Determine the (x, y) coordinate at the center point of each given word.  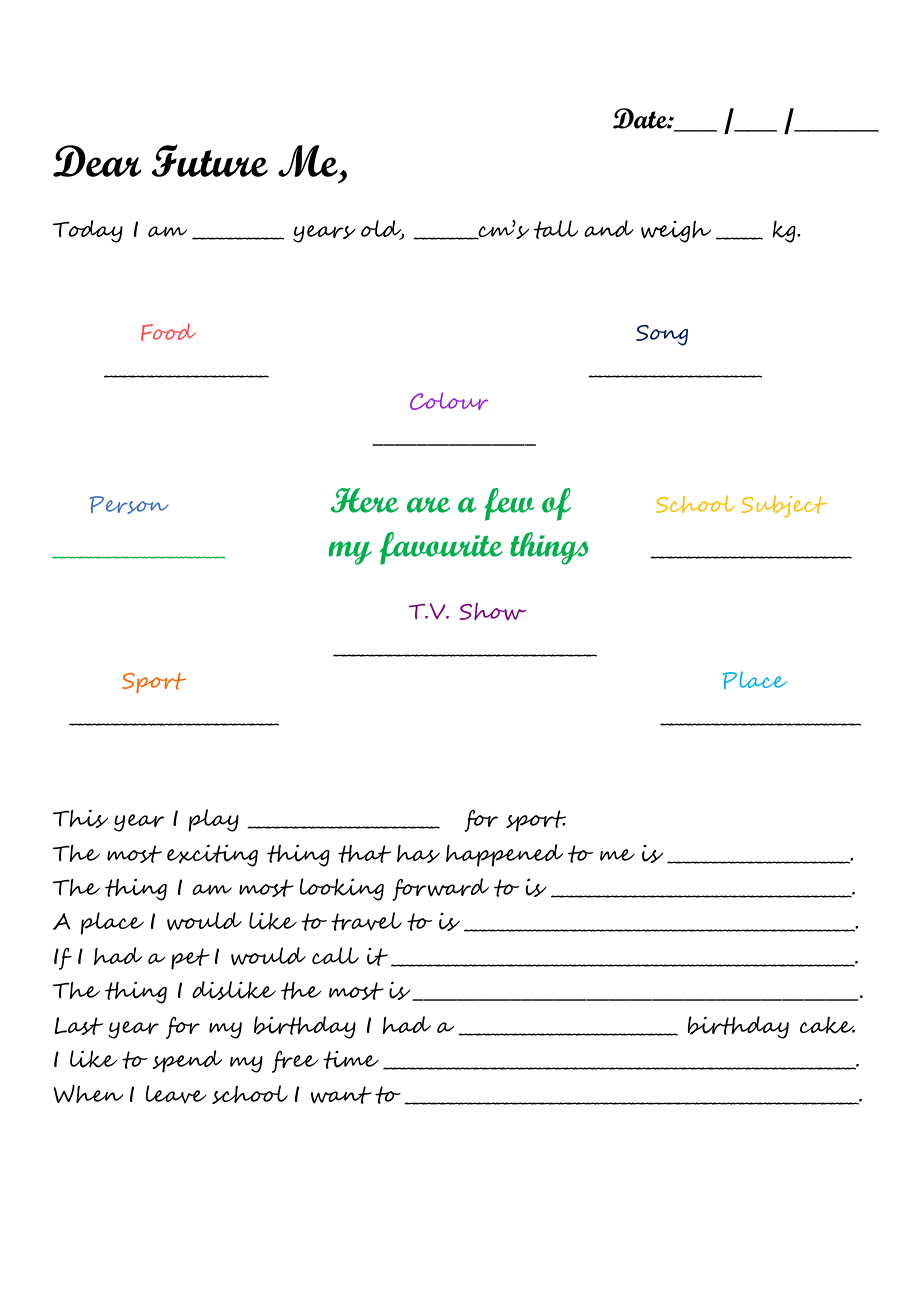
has (418, 854)
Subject (784, 506)
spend (187, 1061)
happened (504, 855)
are (428, 505)
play (213, 820)
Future (209, 160)
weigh (676, 232)
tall (556, 229)
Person (129, 505)
